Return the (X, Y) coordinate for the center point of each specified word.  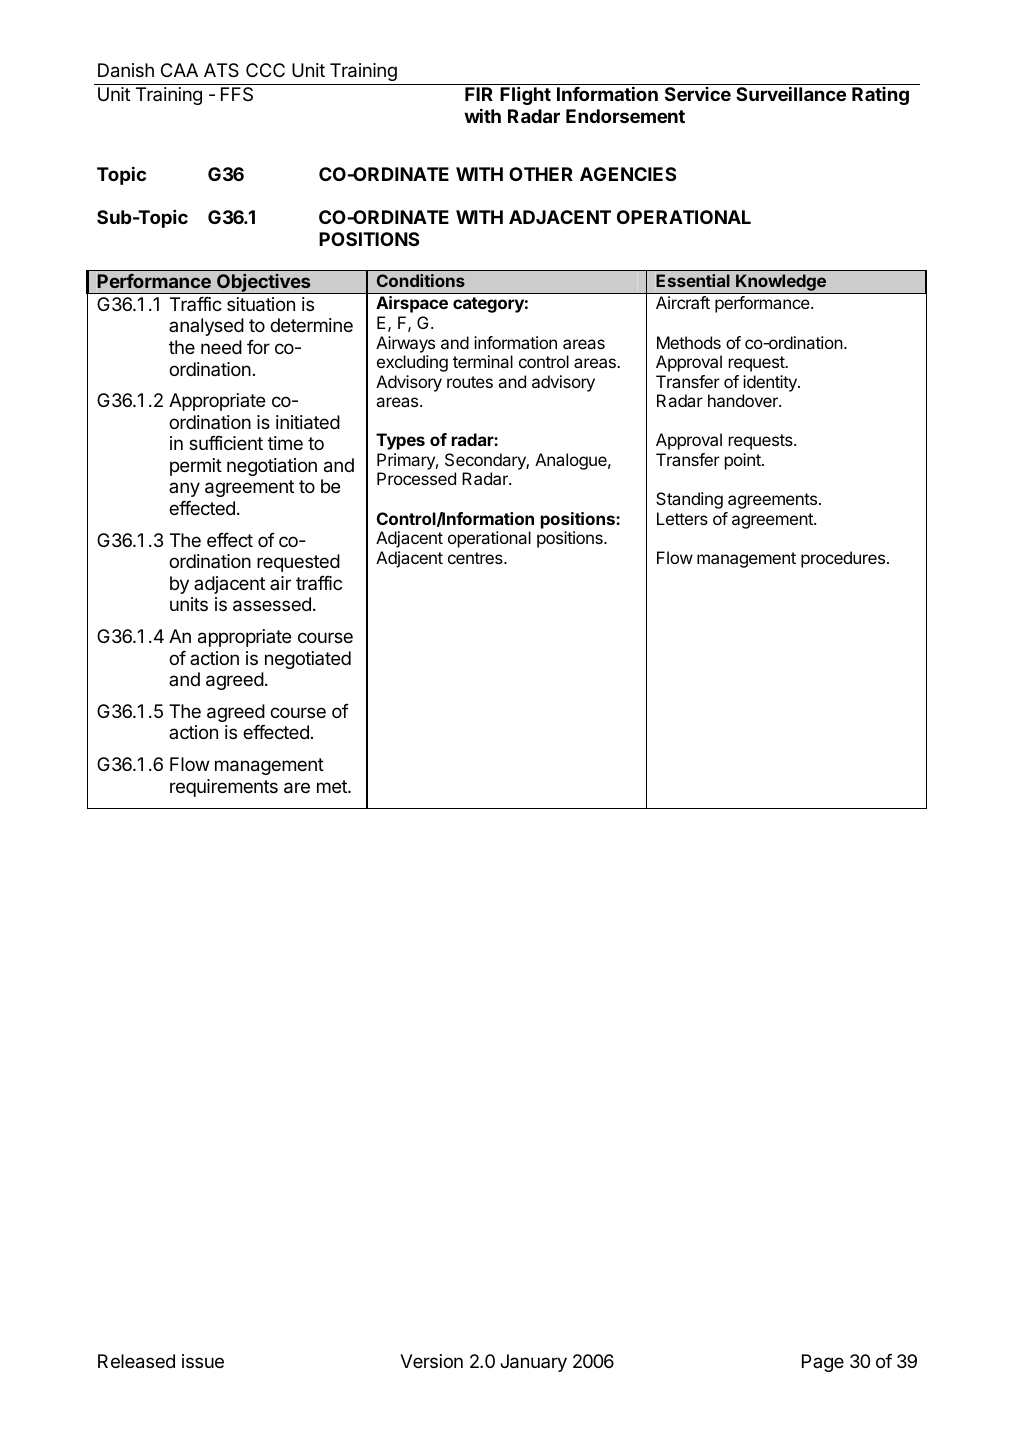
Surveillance (791, 93)
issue (203, 1361)
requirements (224, 788)
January (533, 1363)
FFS (237, 94)
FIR (479, 94)
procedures (843, 559)
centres (476, 558)
